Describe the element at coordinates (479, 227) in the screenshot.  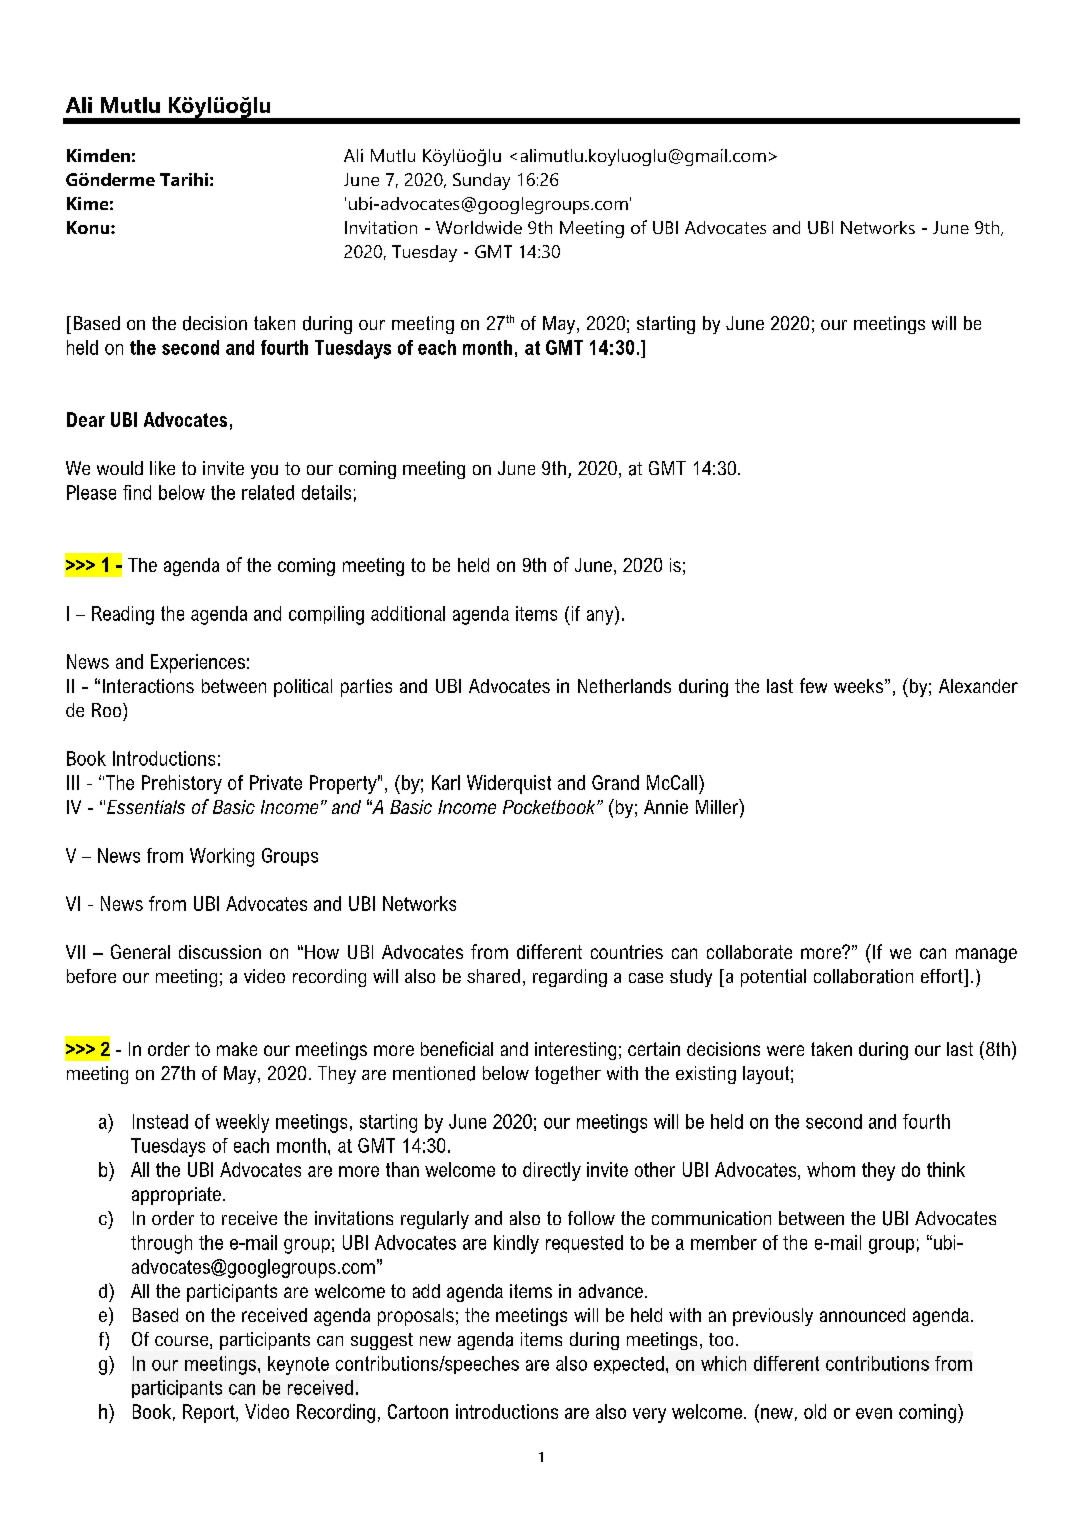
I see `Worldwide` at that location.
